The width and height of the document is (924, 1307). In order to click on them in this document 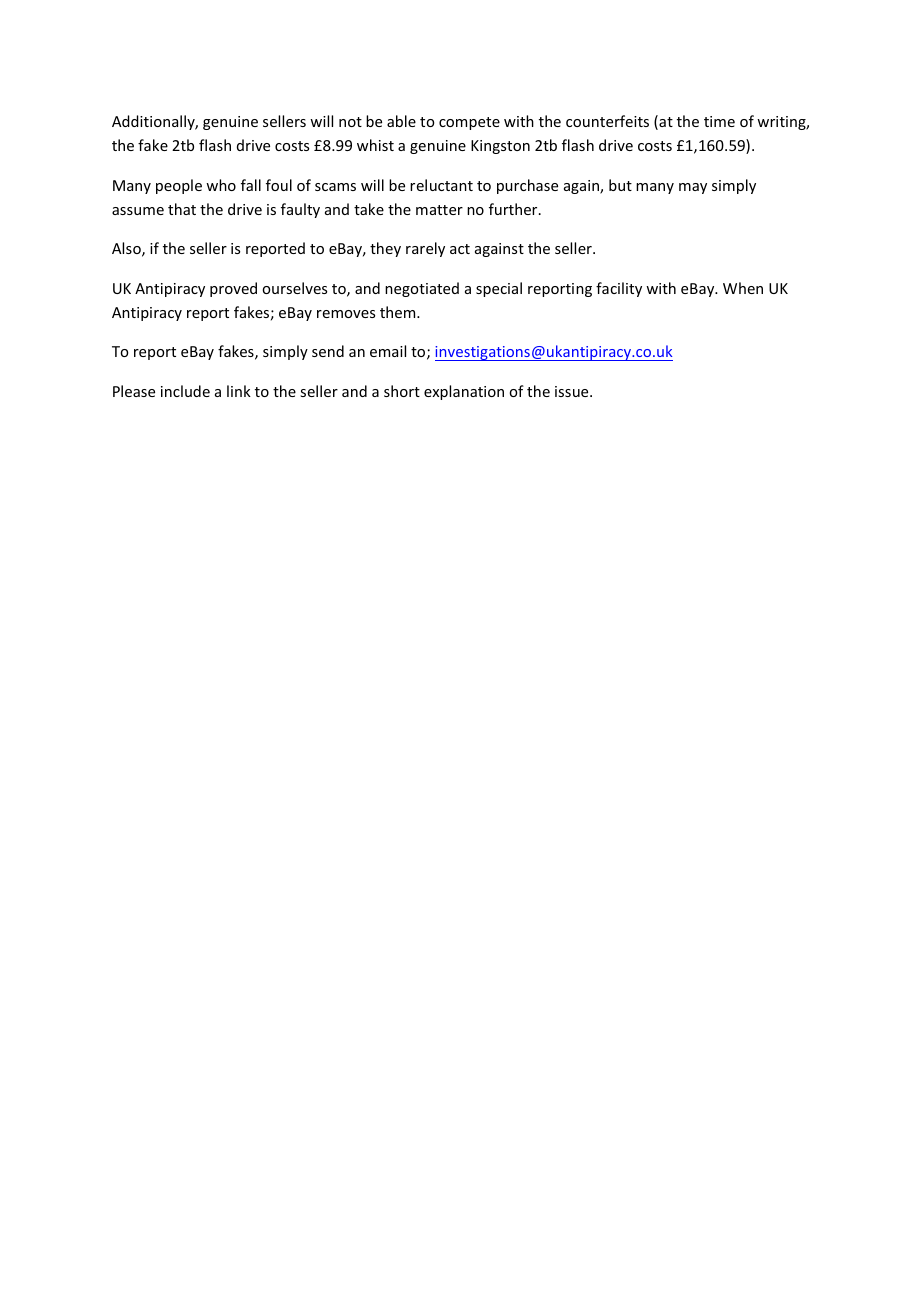, I will do `click(399, 312)`.
